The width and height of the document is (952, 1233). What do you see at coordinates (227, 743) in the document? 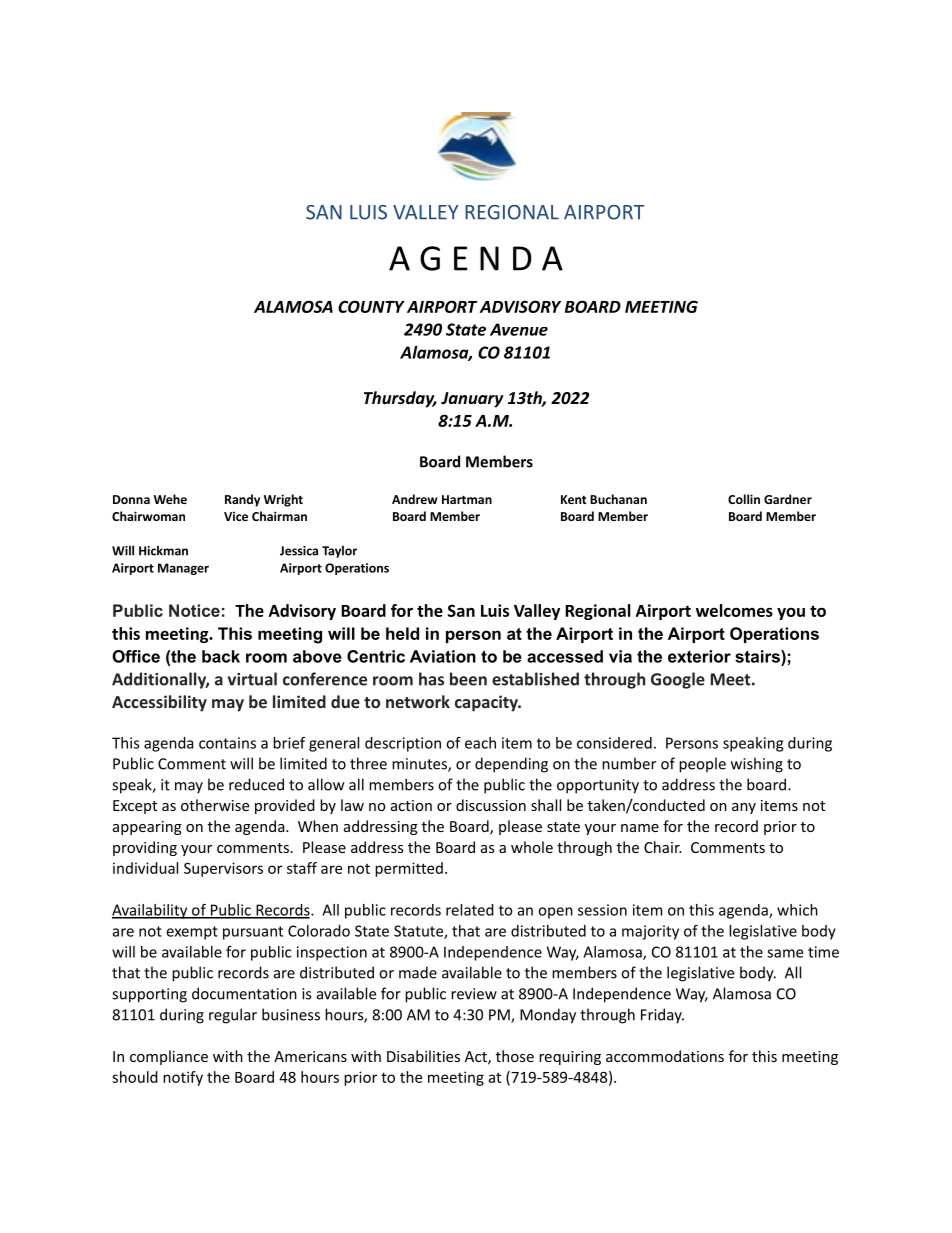
I see `contains` at bounding box center [227, 743].
